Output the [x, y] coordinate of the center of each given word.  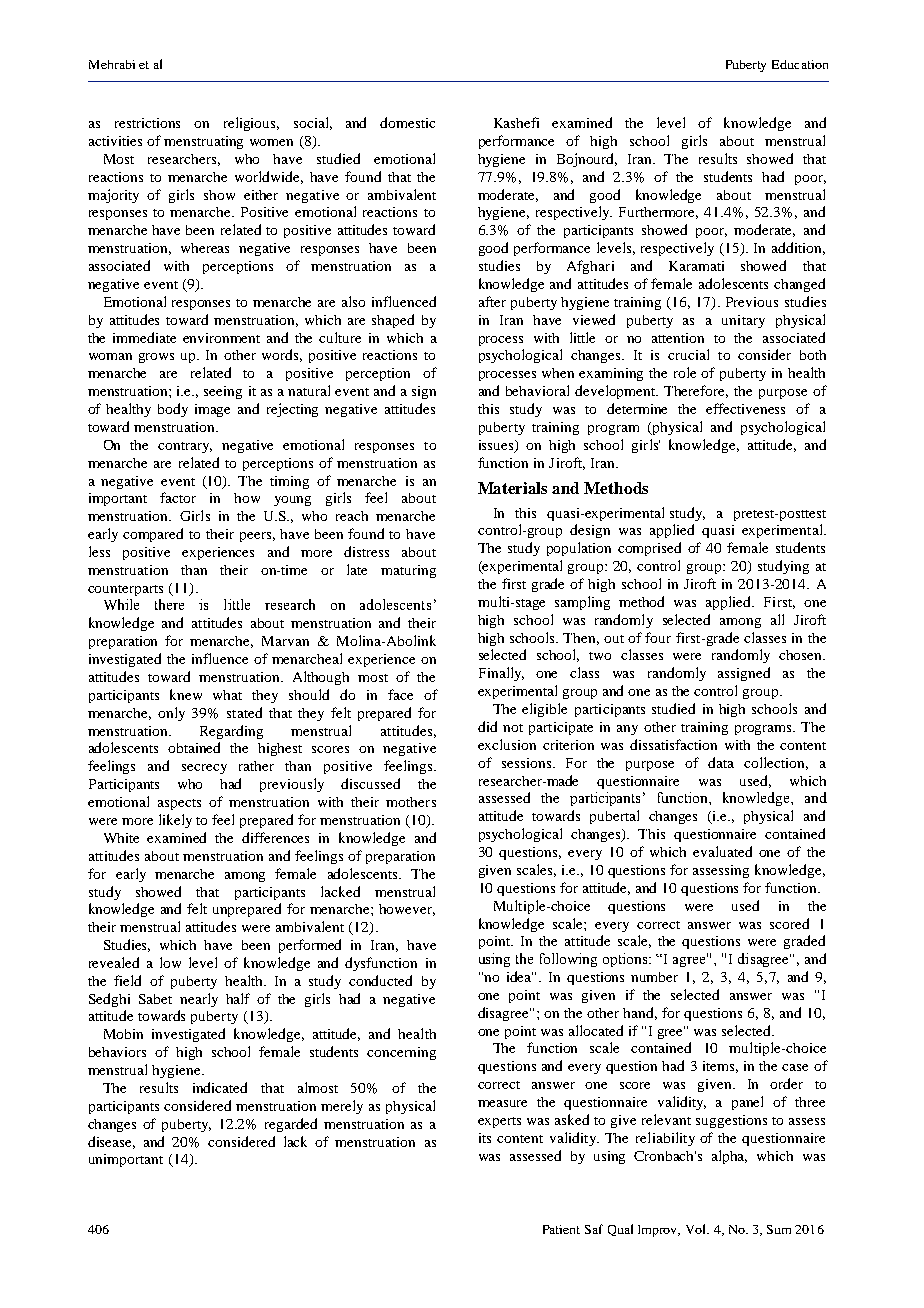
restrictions [147, 123]
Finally [501, 674]
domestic [407, 122]
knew [186, 694]
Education [800, 64]
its [485, 1138]
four [658, 637]
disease [111, 1142]
